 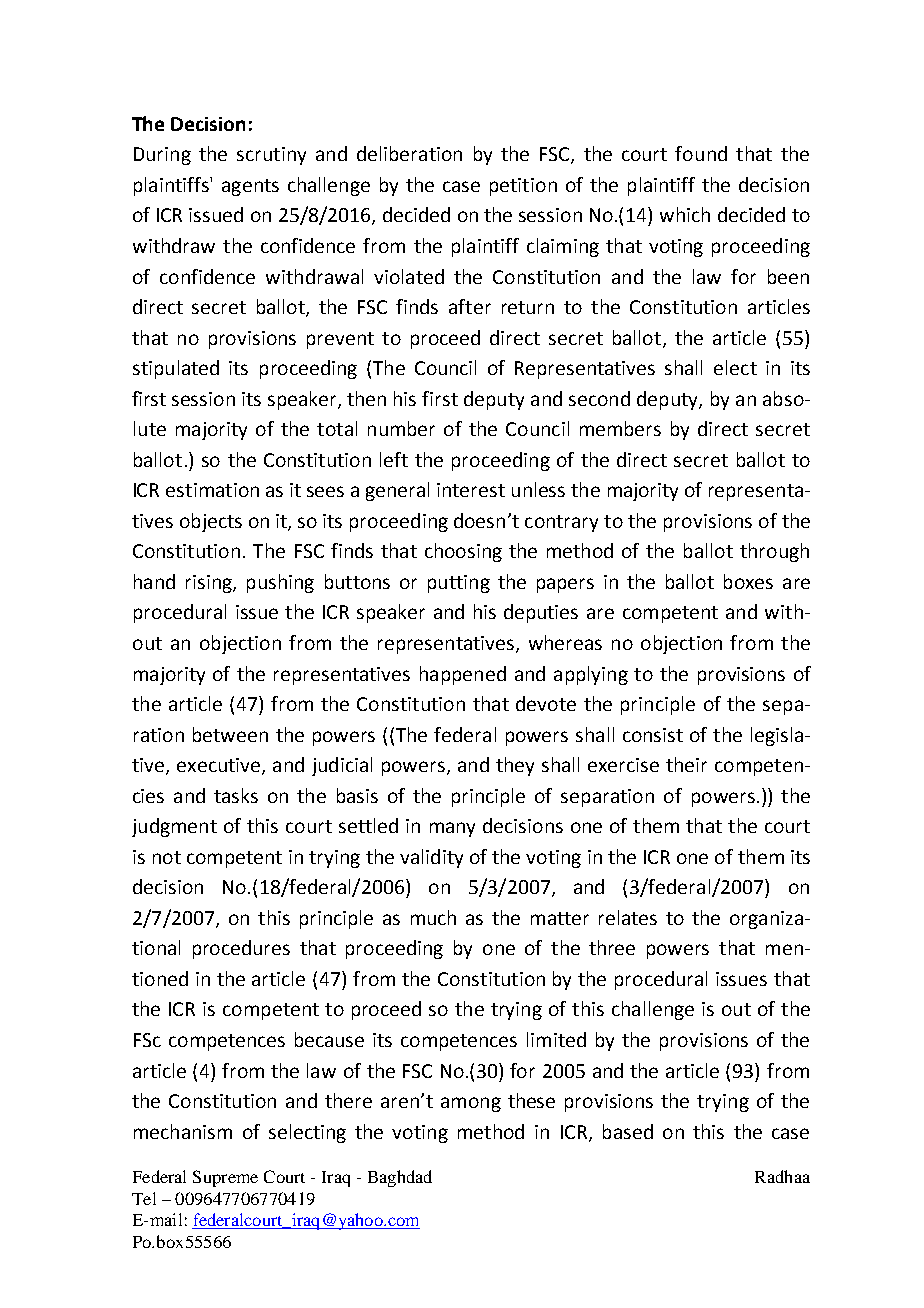 I want to click on members, so click(x=620, y=428).
